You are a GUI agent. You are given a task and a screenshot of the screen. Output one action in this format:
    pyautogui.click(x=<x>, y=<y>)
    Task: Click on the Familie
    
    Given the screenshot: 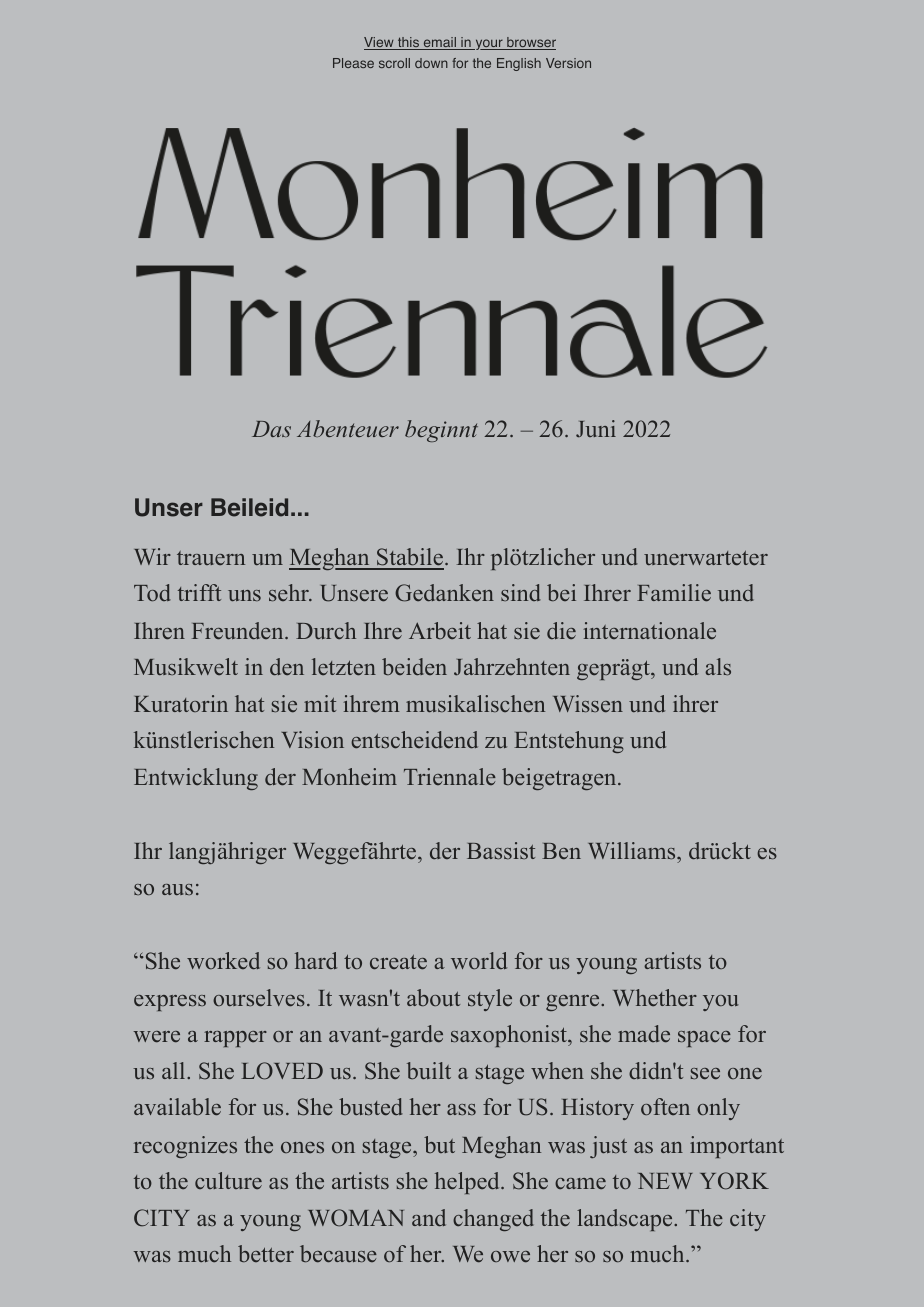 What is the action you would take?
    pyautogui.click(x=674, y=593)
